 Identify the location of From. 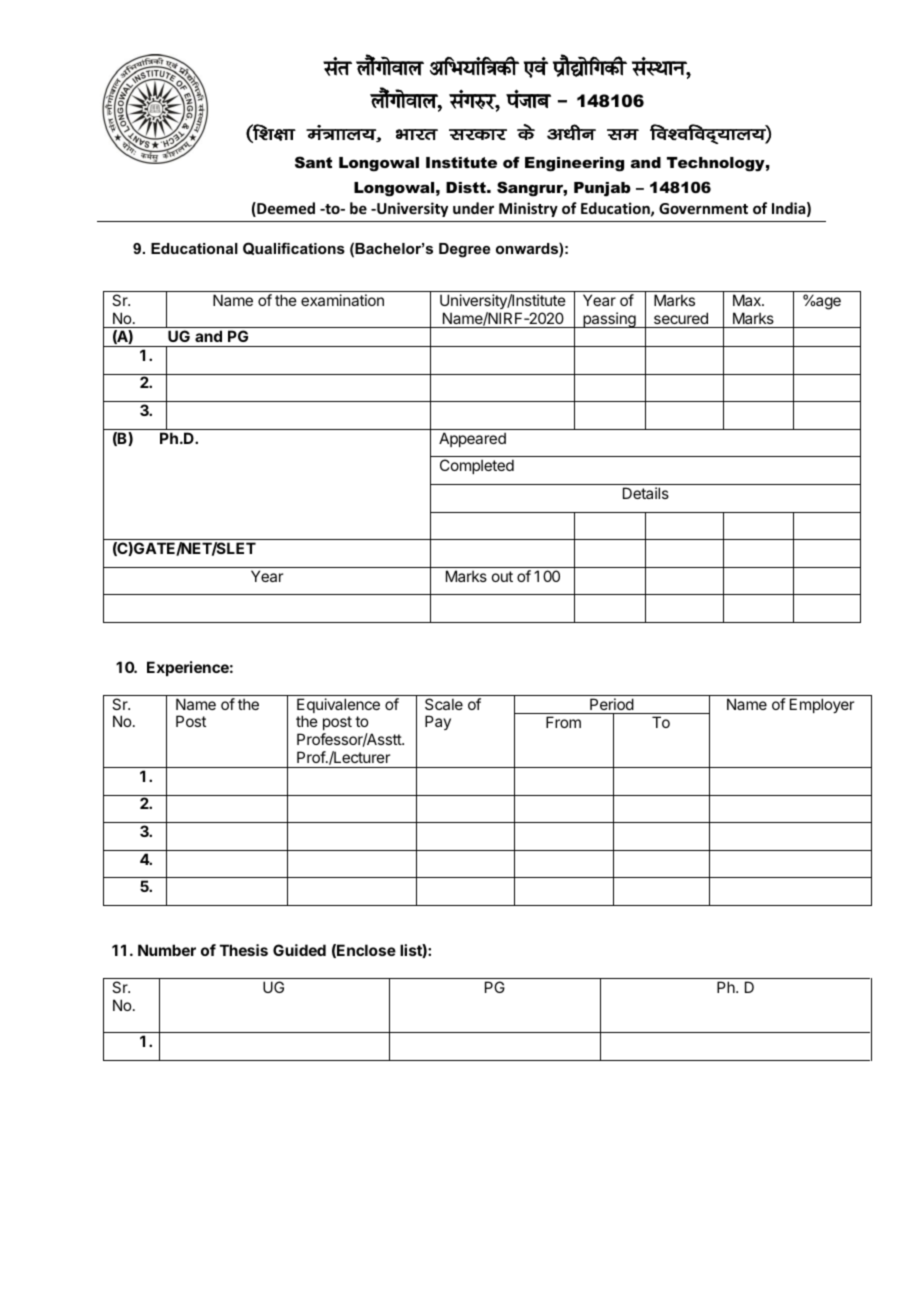
(563, 722).
